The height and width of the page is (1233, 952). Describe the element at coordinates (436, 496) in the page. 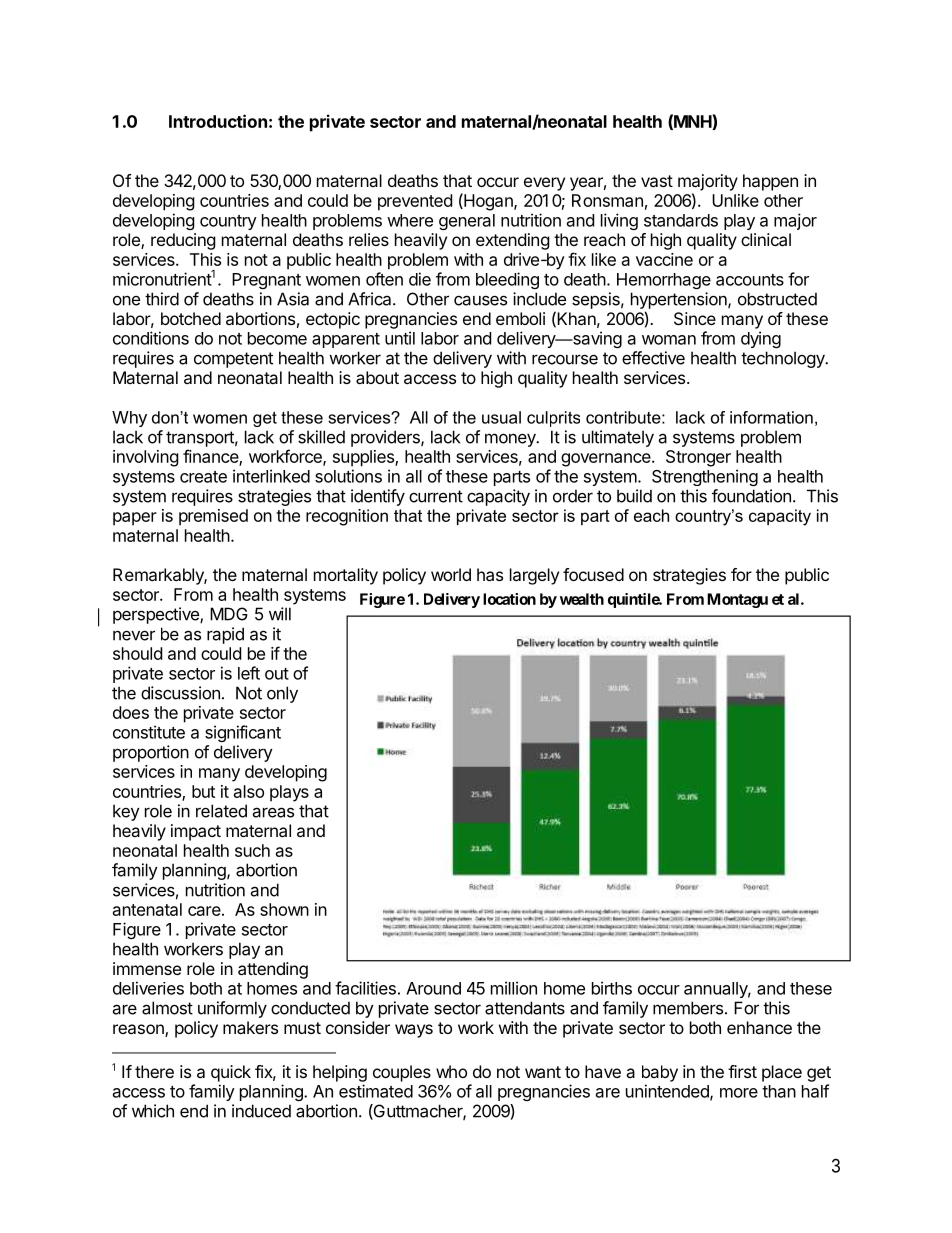

I see `current` at that location.
